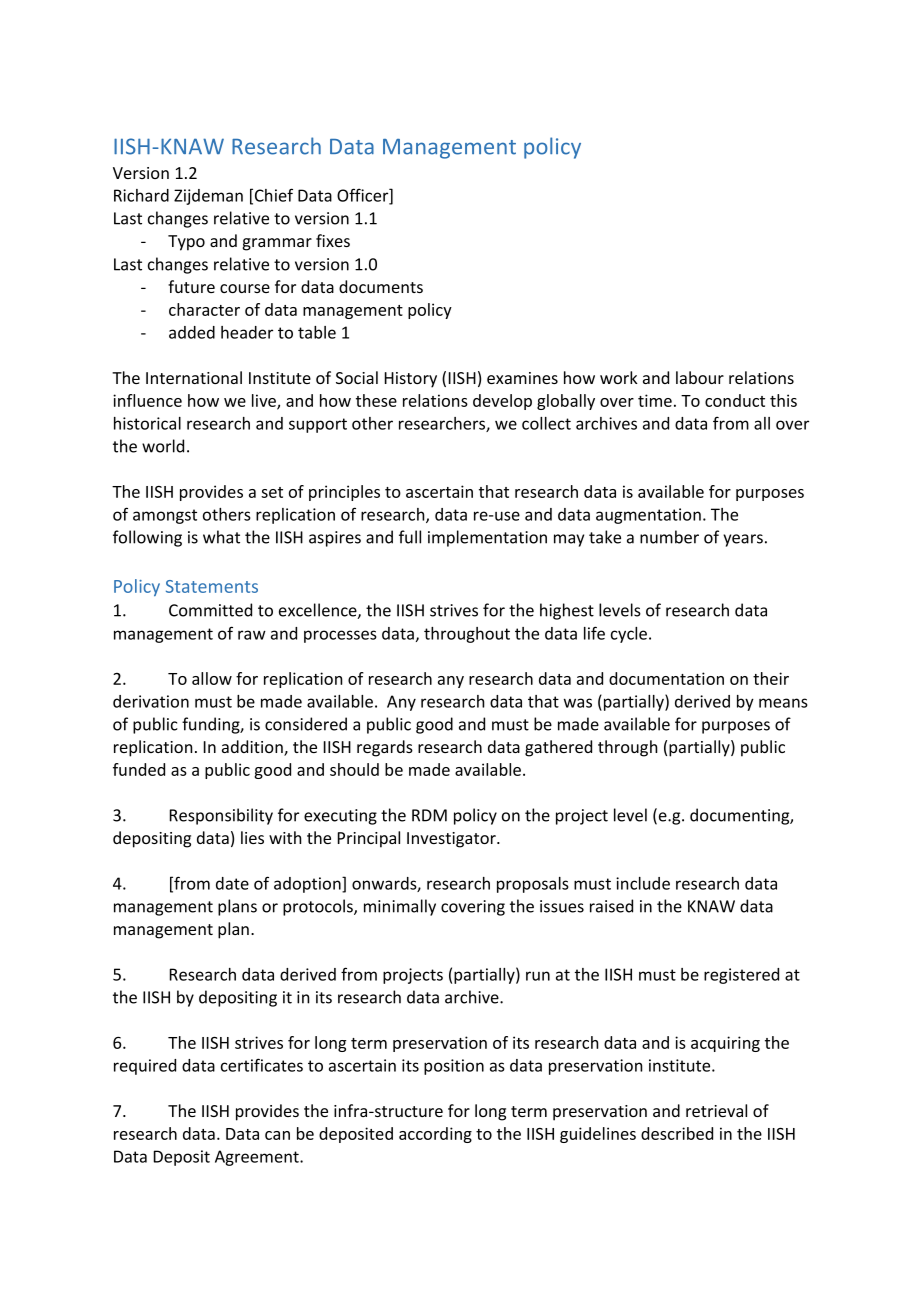  What do you see at coordinates (700, 377) in the page?
I see `labour` at bounding box center [700, 377].
